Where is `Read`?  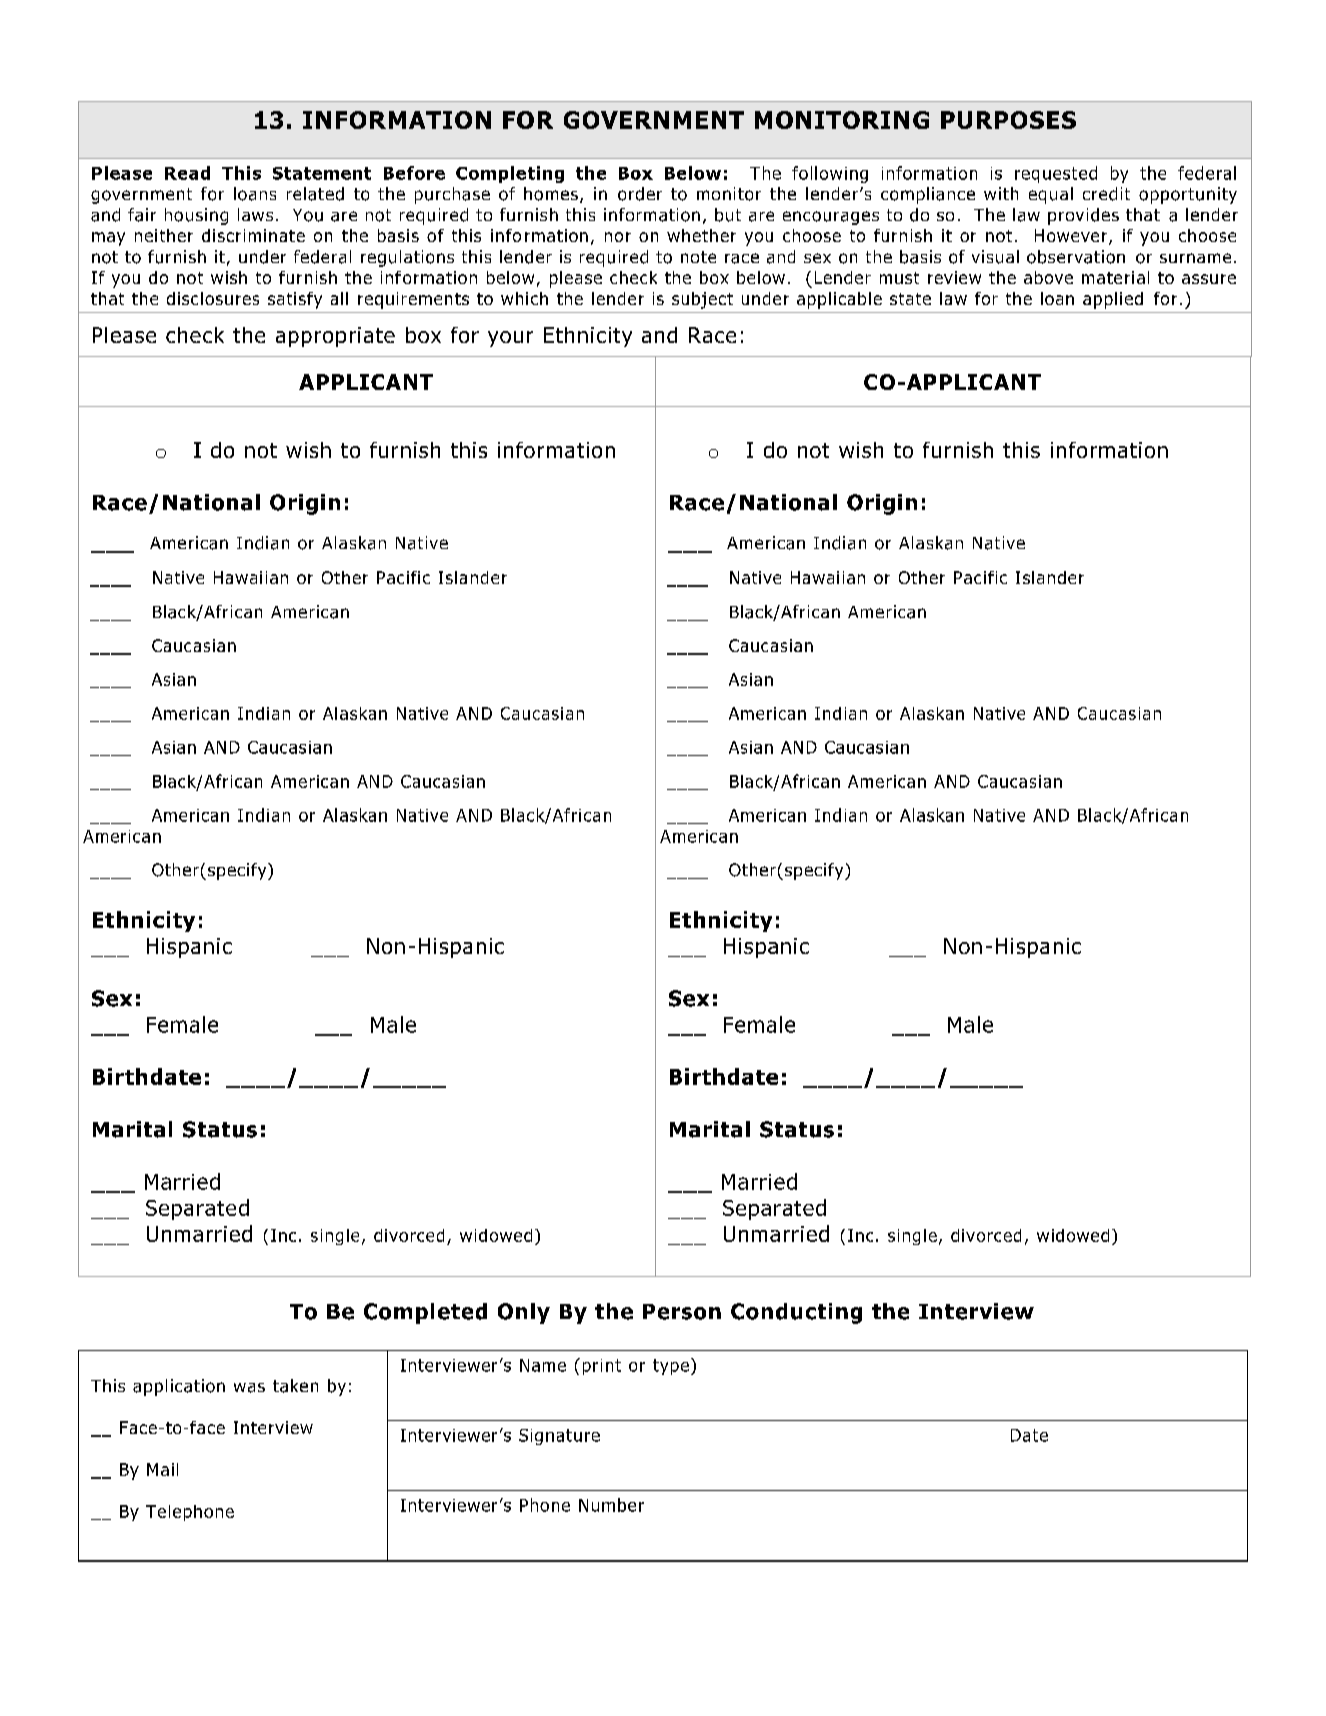
Read is located at coordinates (187, 173).
